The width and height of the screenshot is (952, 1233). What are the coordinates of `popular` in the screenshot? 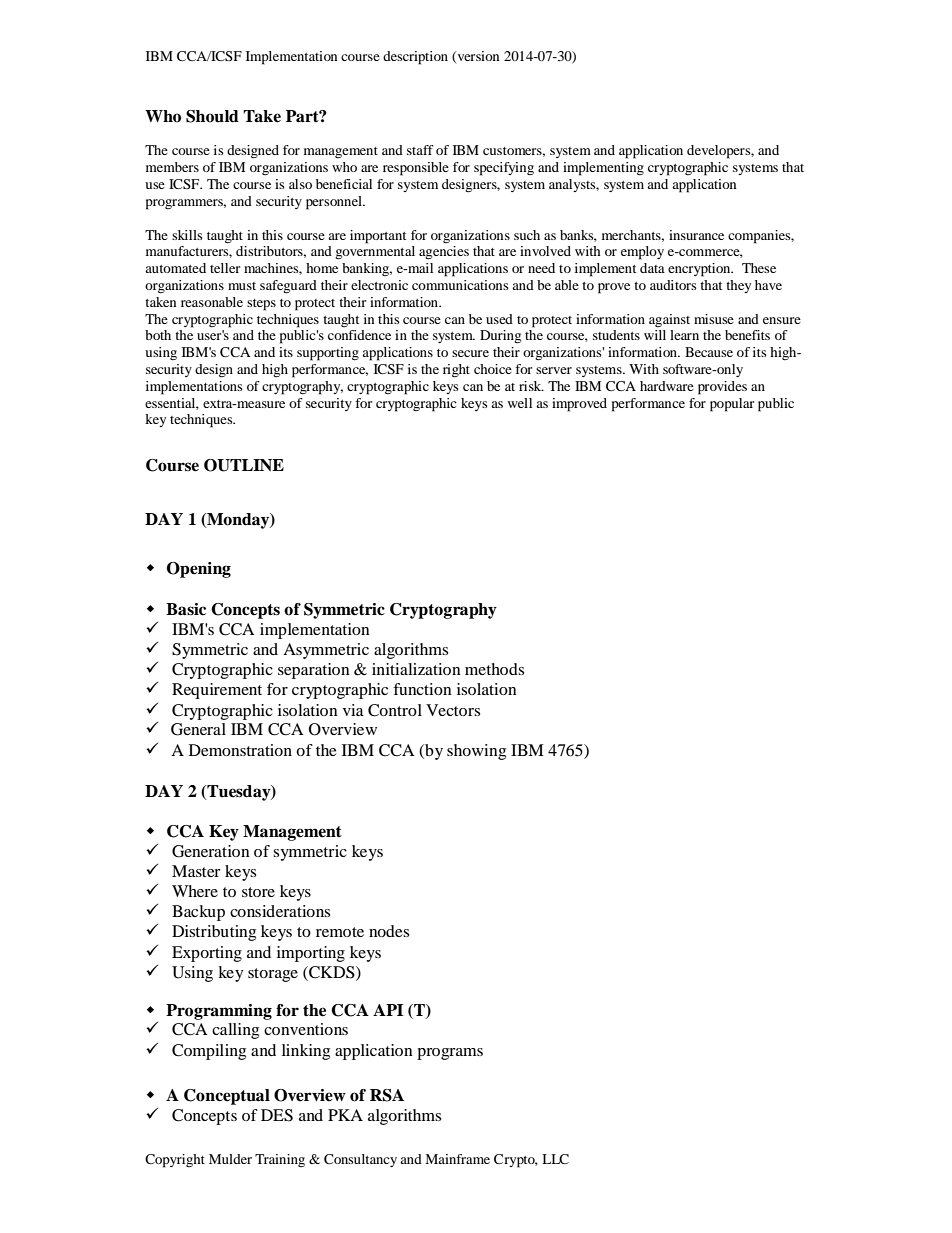 It's located at (732, 405).
